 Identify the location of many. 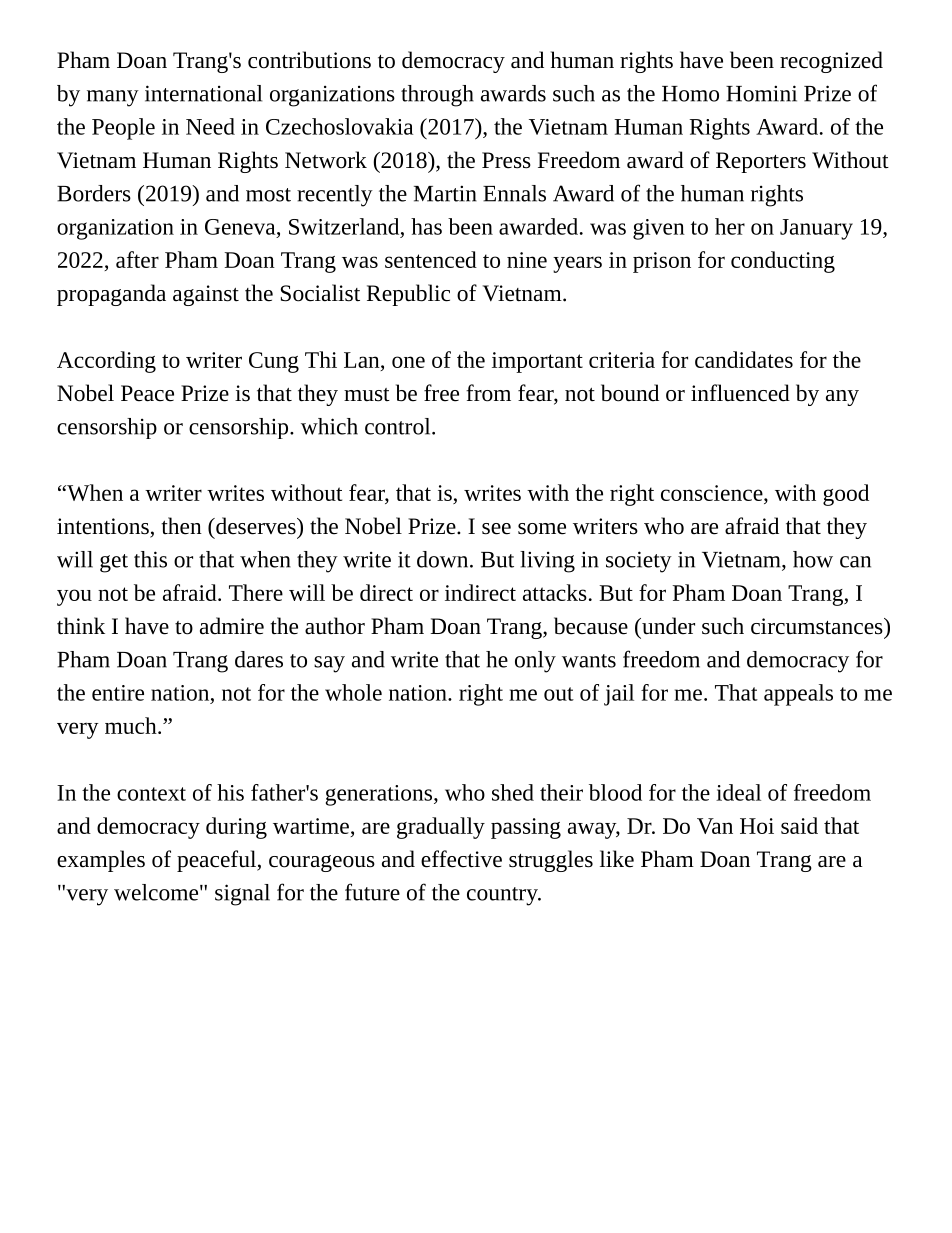
(113, 98).
